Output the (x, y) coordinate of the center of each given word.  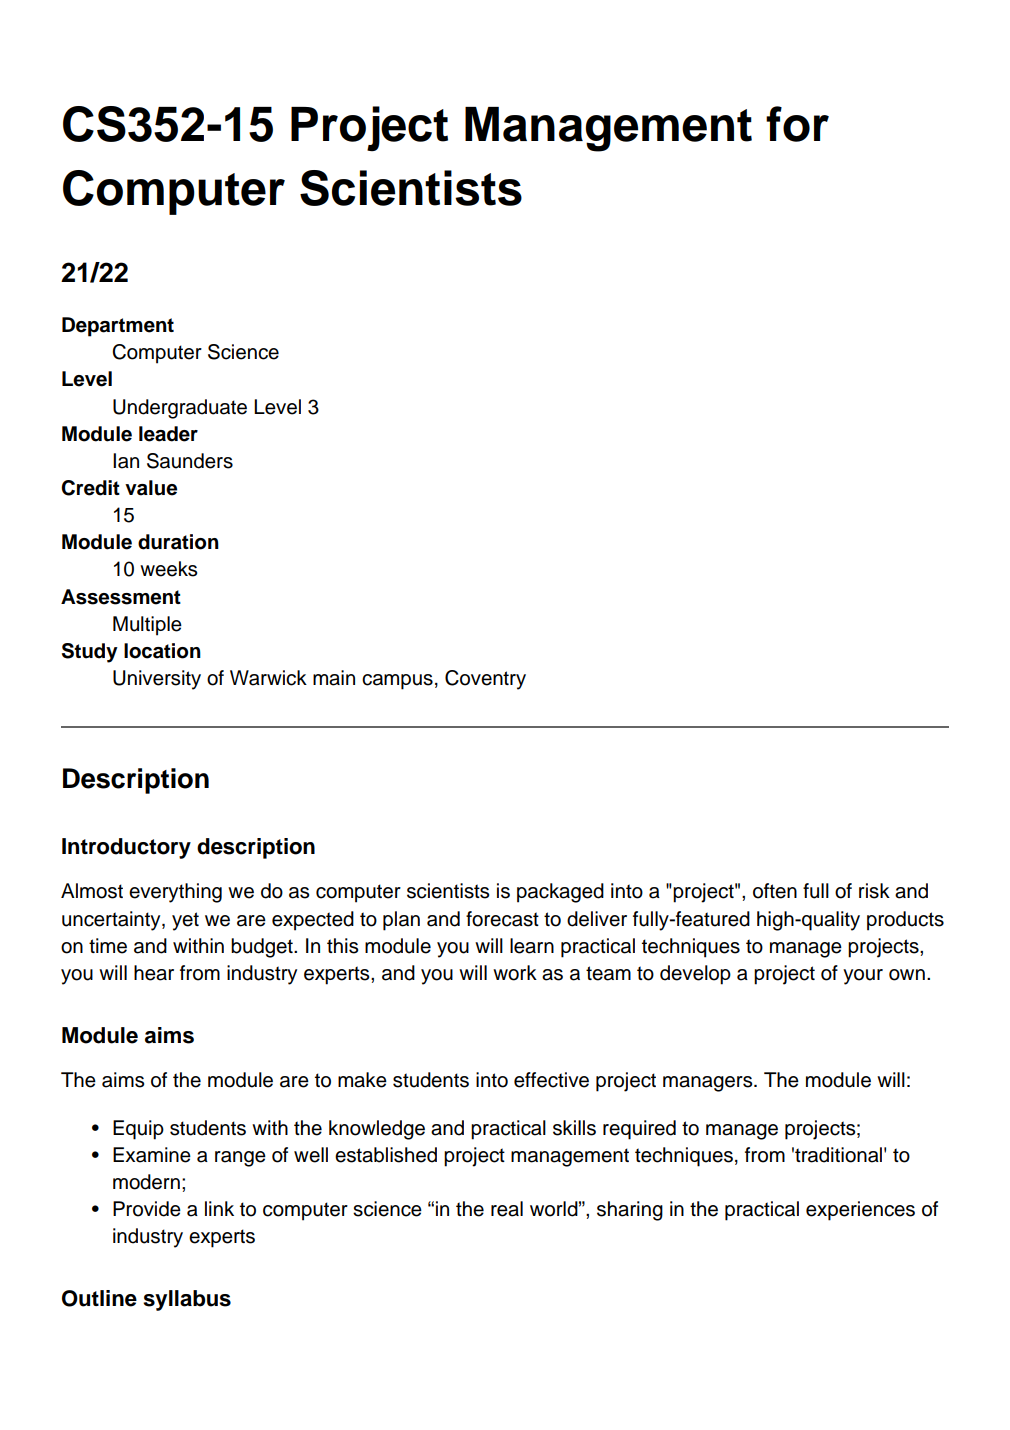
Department (118, 327)
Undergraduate (180, 409)
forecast (502, 919)
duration (178, 542)
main (334, 678)
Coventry (485, 680)
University (157, 680)
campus (397, 682)
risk (874, 891)
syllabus (187, 1300)
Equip (138, 1130)
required (639, 1130)
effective (551, 1080)
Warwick (268, 678)
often (775, 891)
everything (175, 893)
